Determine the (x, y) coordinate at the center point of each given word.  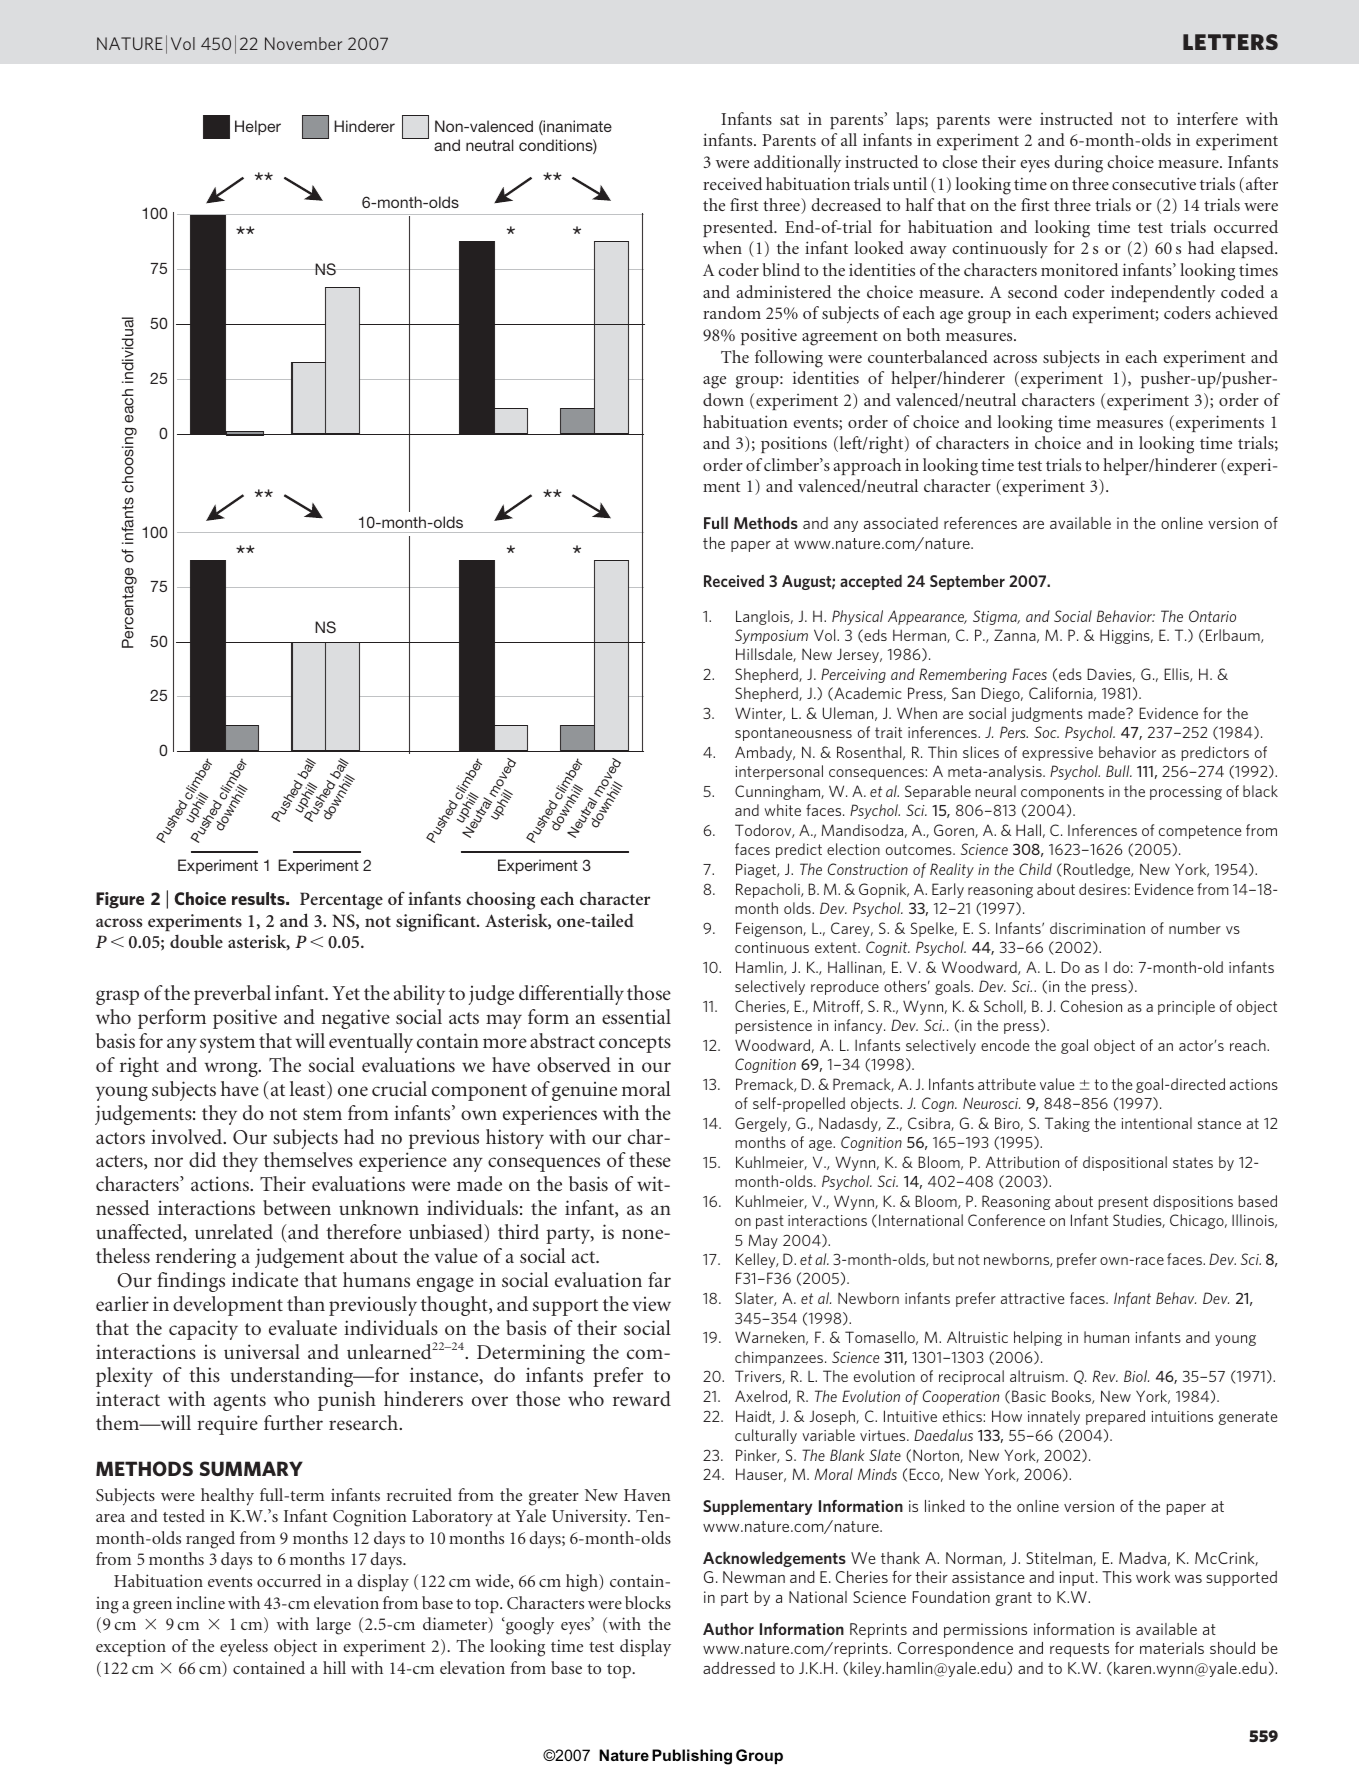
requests (1079, 1650)
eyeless (244, 1648)
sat (789, 120)
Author (728, 1628)
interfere (1207, 118)
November (303, 43)
